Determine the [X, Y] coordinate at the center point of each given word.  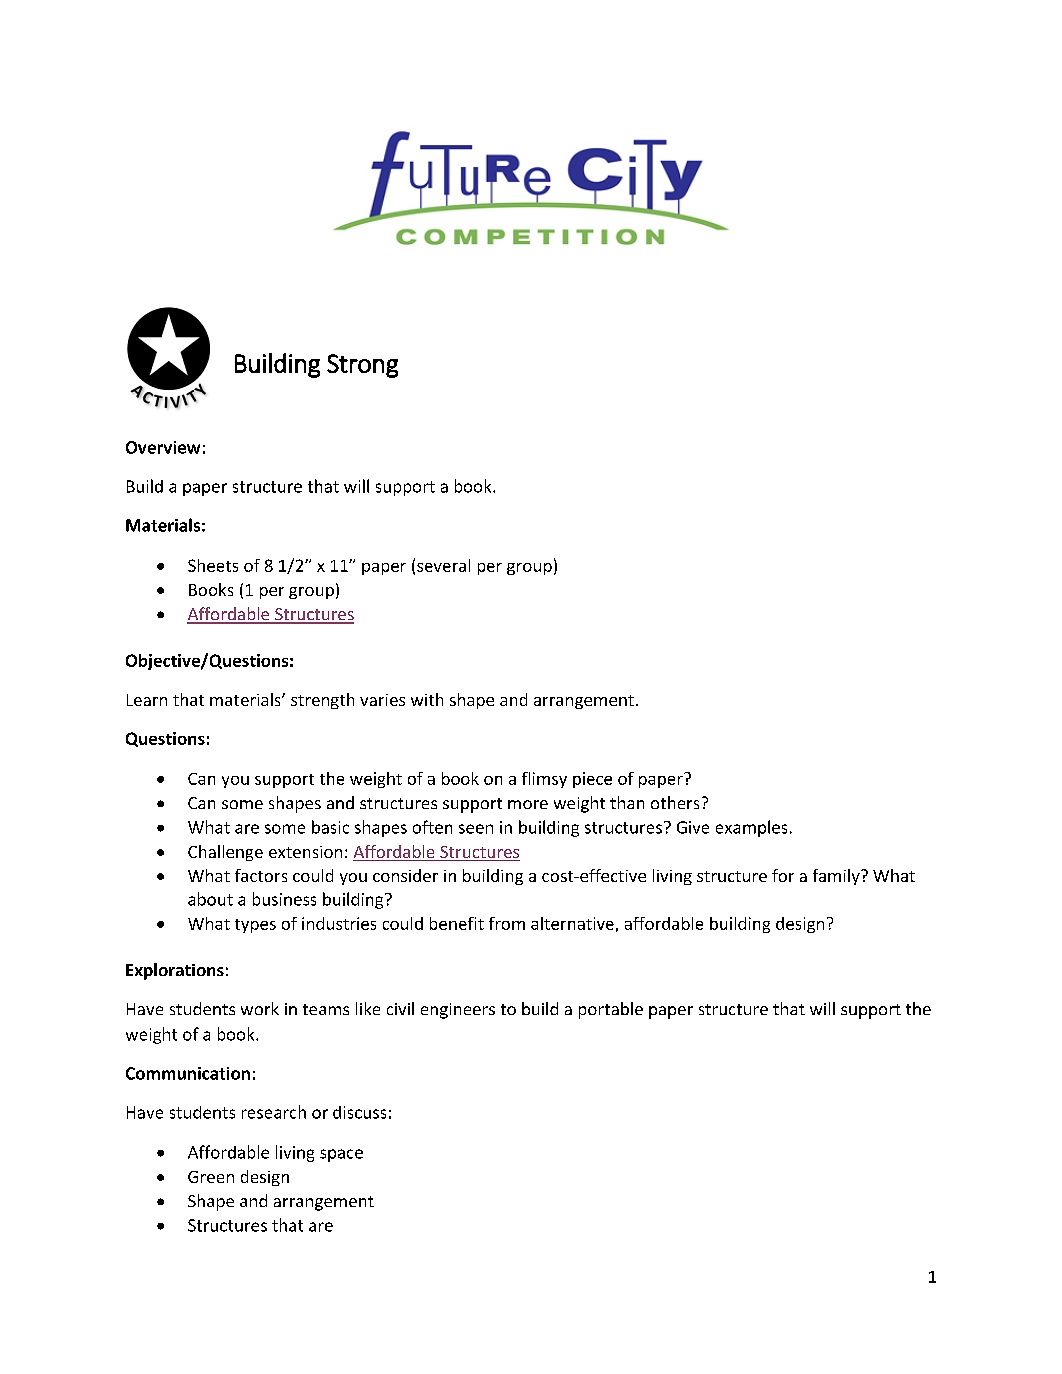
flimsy [544, 780]
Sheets [213, 565]
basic [330, 827]
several [443, 565]
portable [611, 1010]
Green [211, 1177]
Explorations [175, 971]
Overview [163, 447]
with [427, 699]
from [507, 923]
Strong [362, 366]
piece [592, 780]
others [675, 802]
